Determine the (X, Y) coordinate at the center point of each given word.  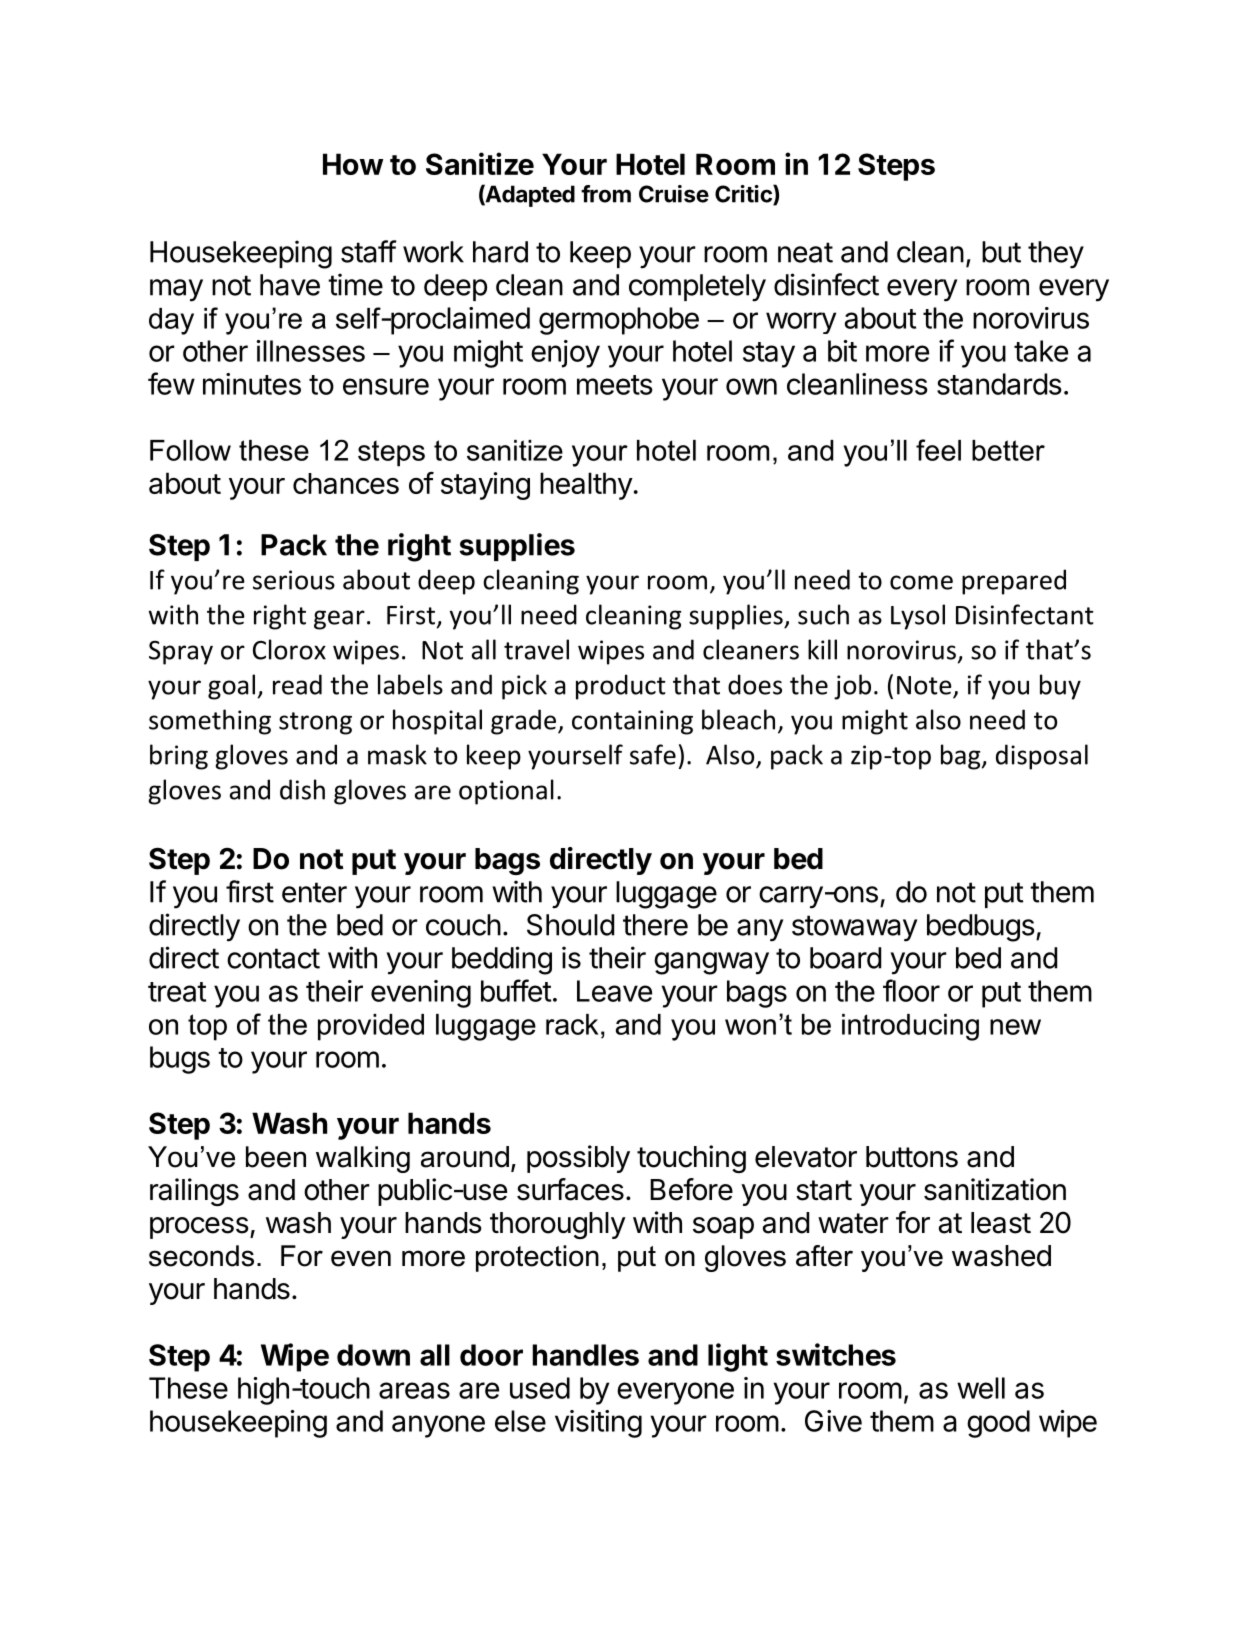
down (373, 1355)
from (606, 194)
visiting (598, 1424)
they (1056, 255)
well (981, 1388)
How (353, 164)
